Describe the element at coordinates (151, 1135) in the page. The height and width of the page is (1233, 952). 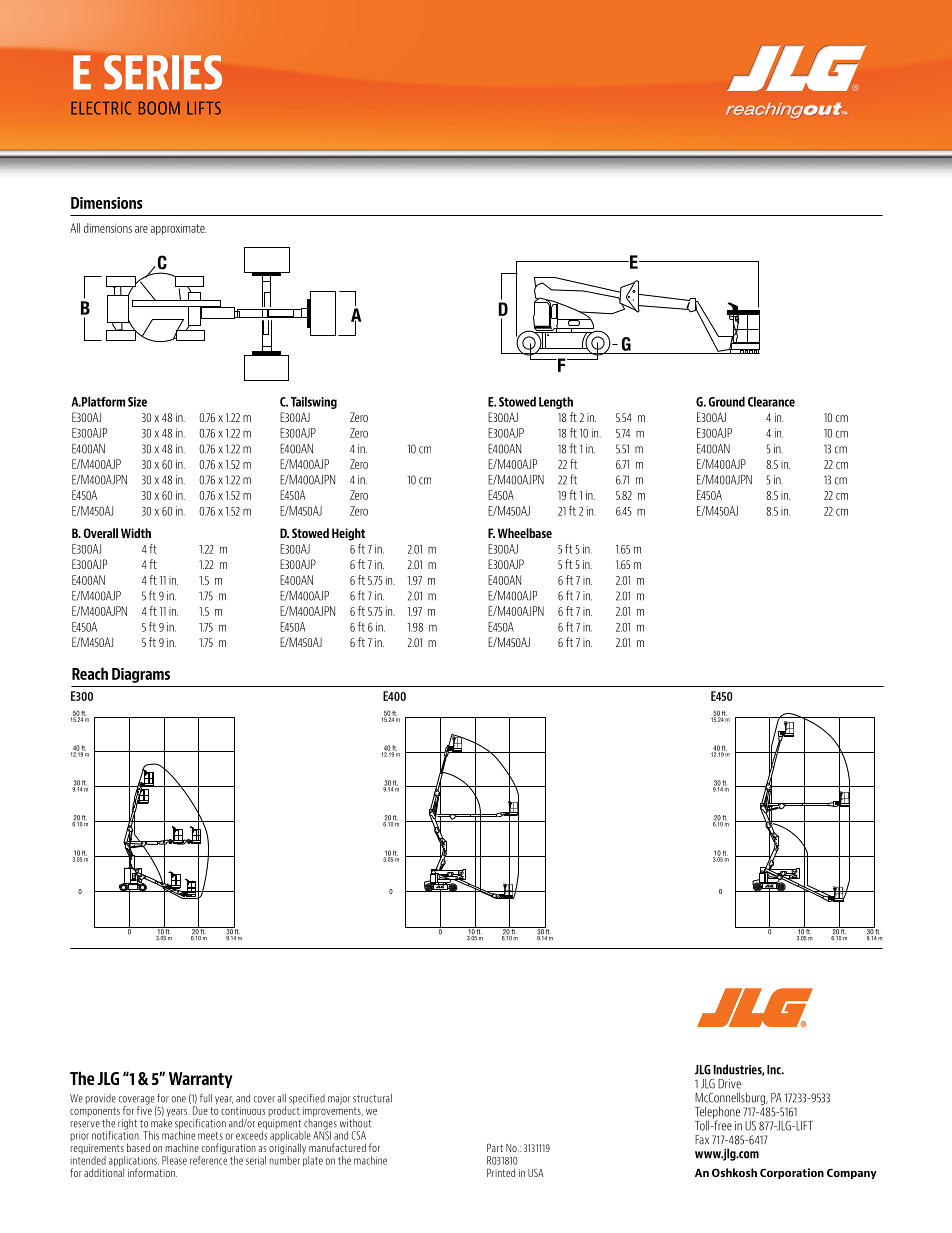
I see `This` at that location.
